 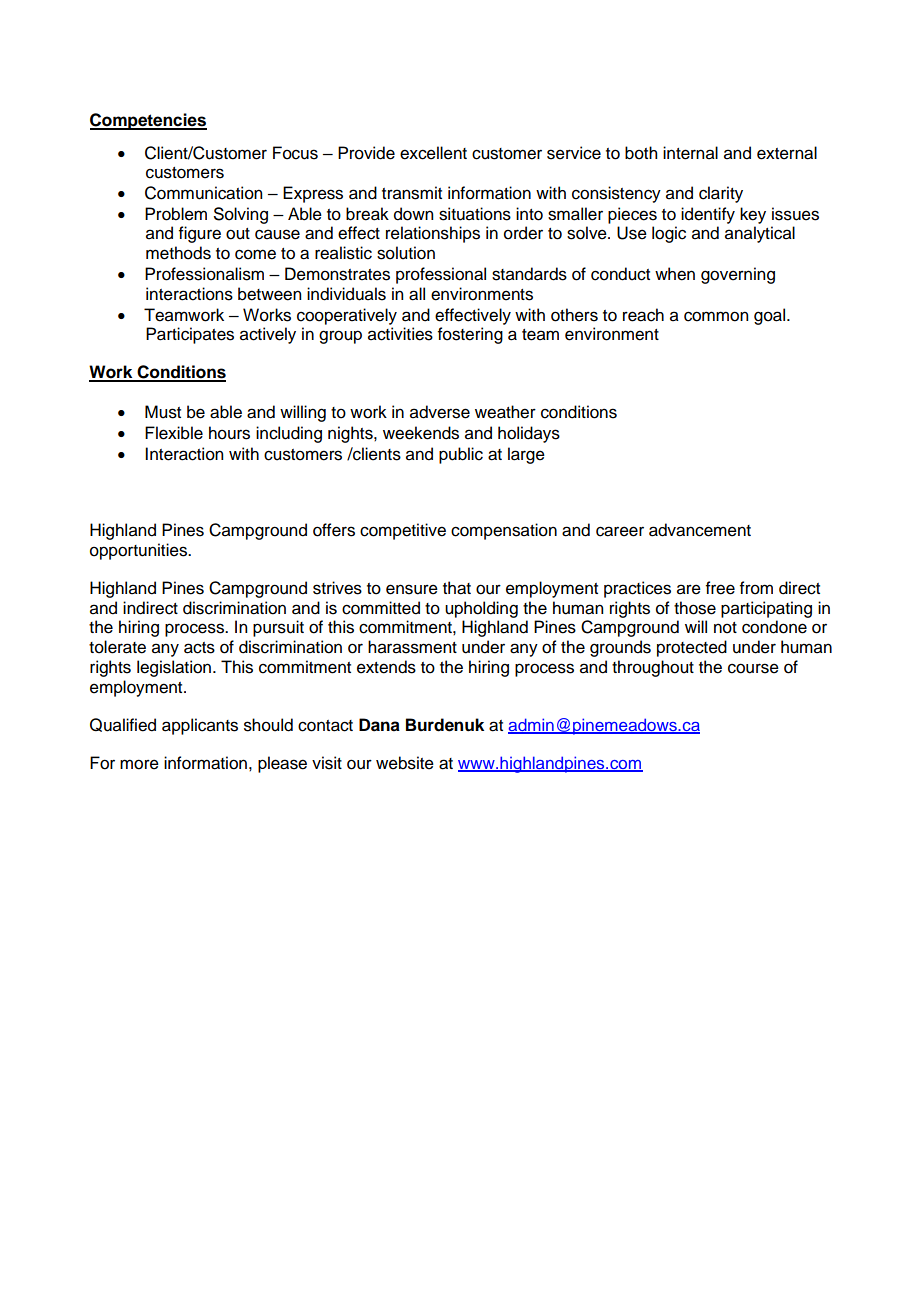 What do you see at coordinates (753, 668) in the page?
I see `course` at bounding box center [753, 668].
